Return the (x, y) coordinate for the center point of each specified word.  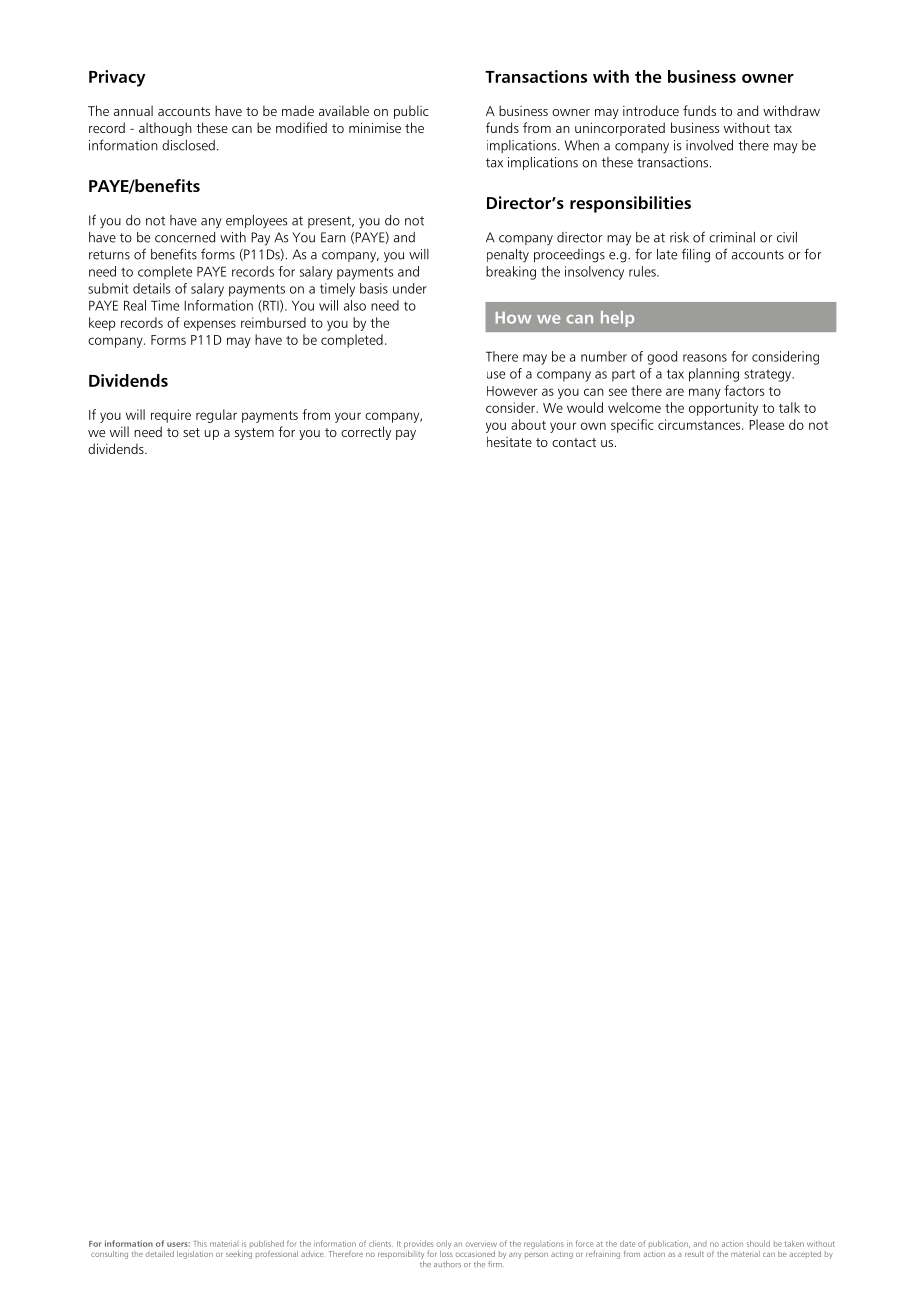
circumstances (700, 424)
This (200, 1244)
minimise (375, 127)
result (694, 1254)
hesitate (509, 441)
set (191, 432)
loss (446, 1252)
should (758, 1243)
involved (709, 145)
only (444, 1244)
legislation (195, 1255)
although (165, 129)
